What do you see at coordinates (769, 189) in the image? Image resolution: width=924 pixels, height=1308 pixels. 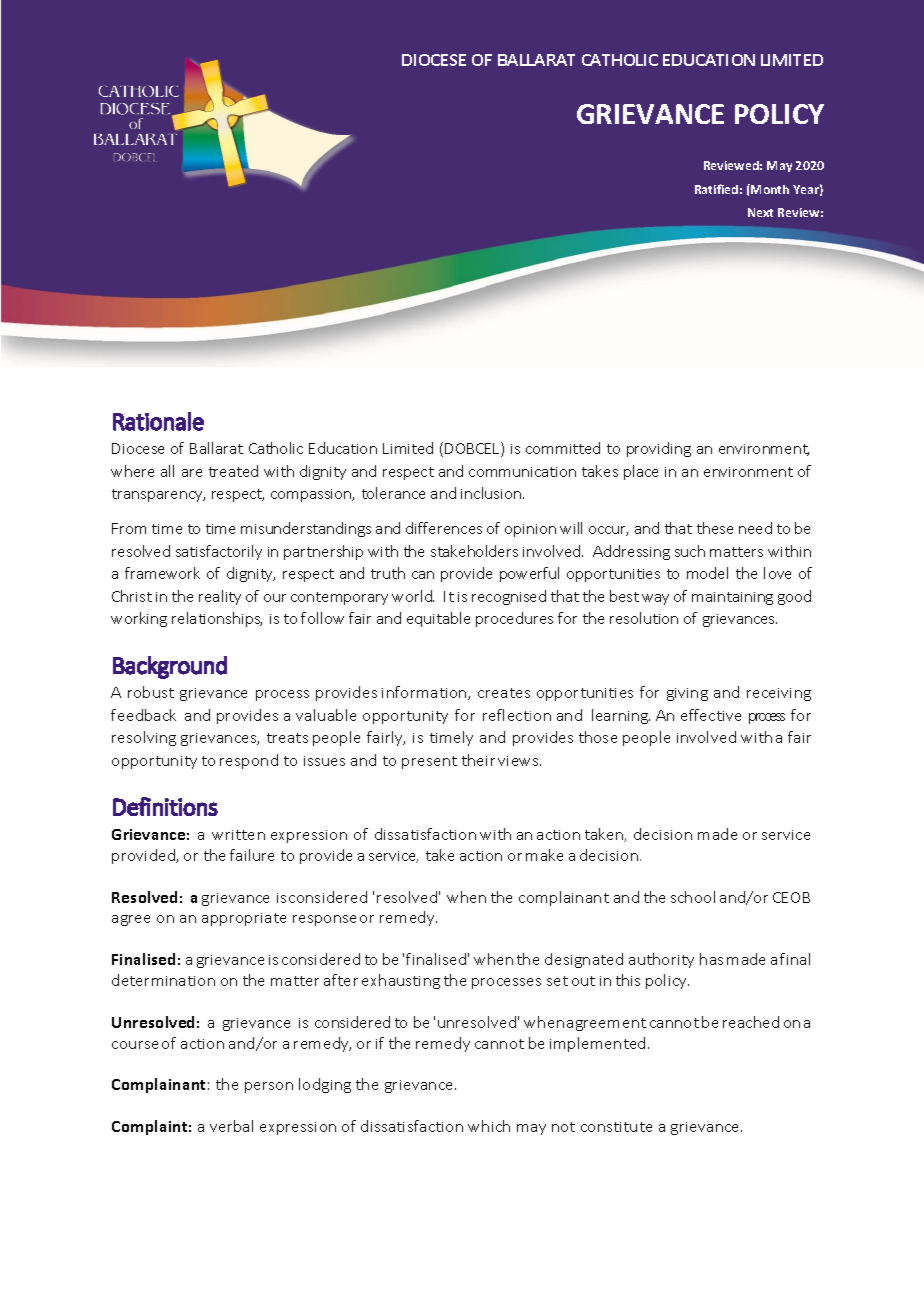 I see `Month` at bounding box center [769, 189].
